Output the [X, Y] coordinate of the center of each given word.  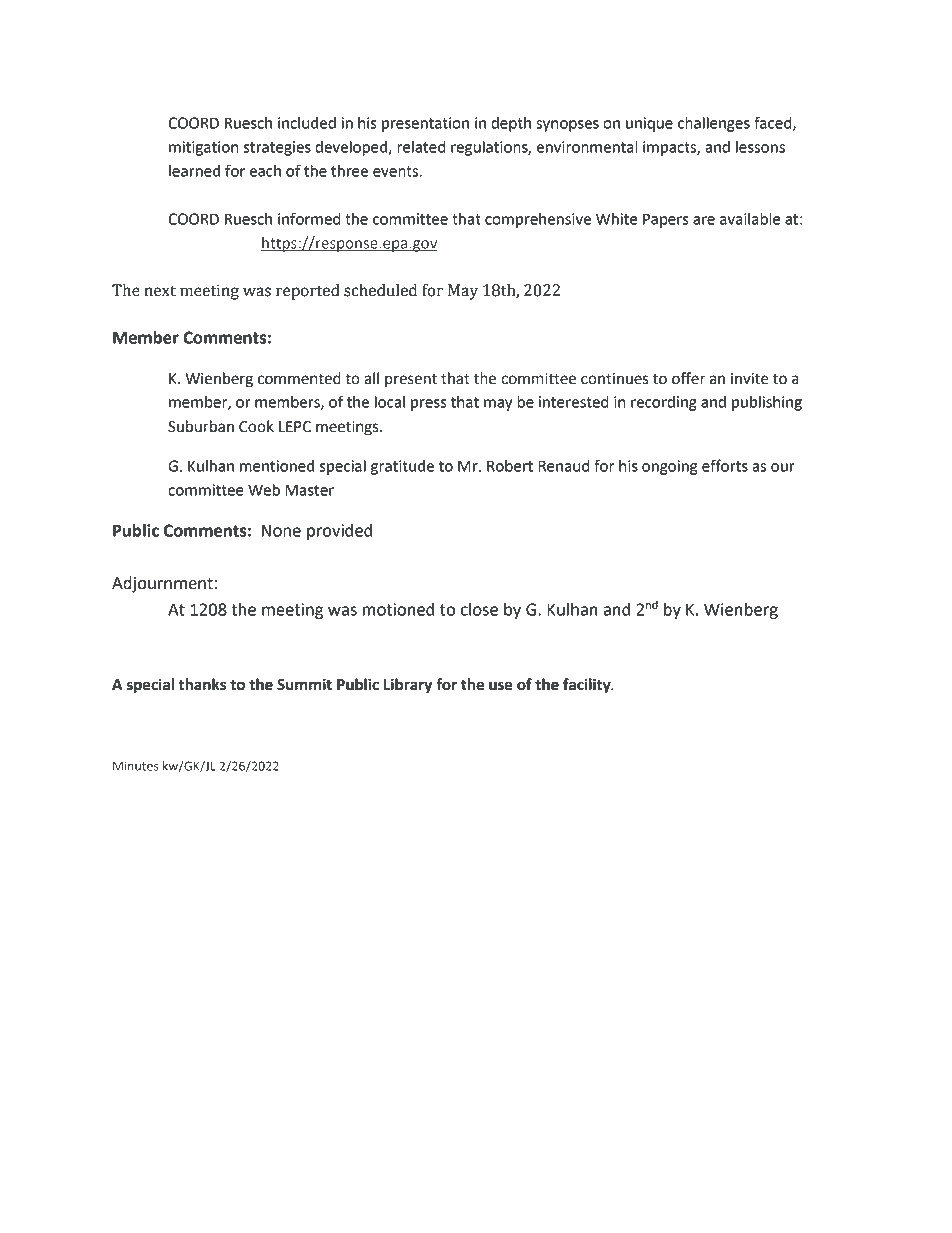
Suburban [201, 426]
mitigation [203, 148]
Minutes [136, 766]
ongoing [669, 467]
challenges [714, 124]
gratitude [402, 467]
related [421, 147]
